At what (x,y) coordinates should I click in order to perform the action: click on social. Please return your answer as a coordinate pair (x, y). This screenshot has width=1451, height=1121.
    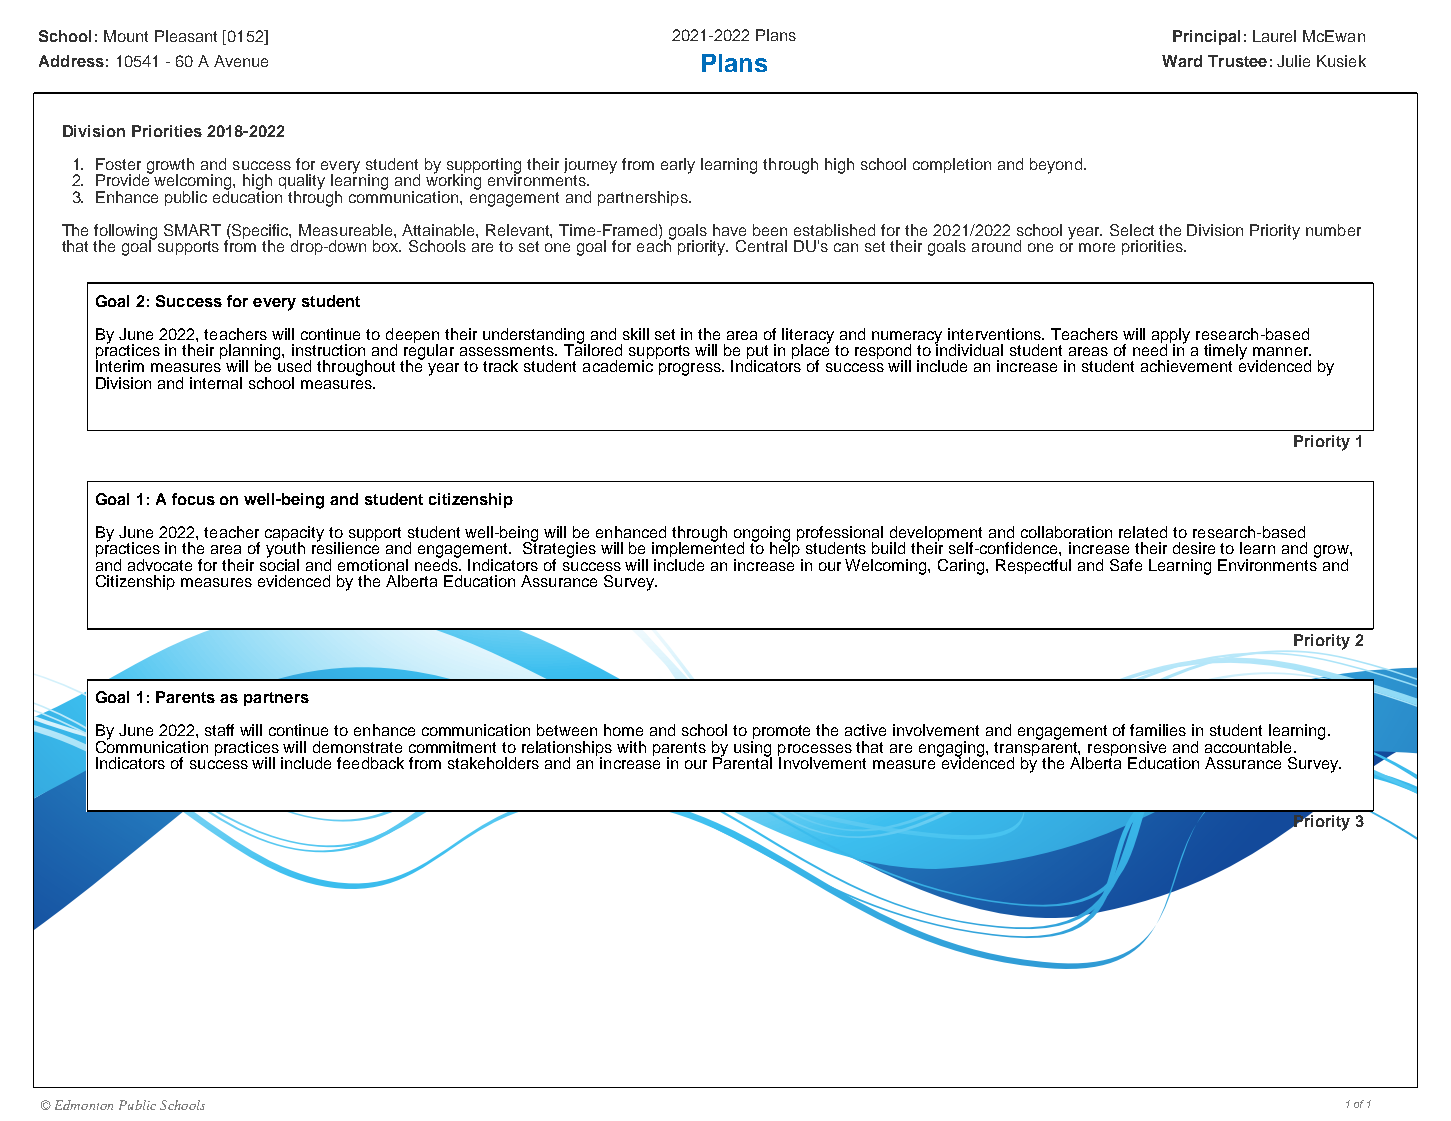
    Looking at the image, I should click on (279, 564).
